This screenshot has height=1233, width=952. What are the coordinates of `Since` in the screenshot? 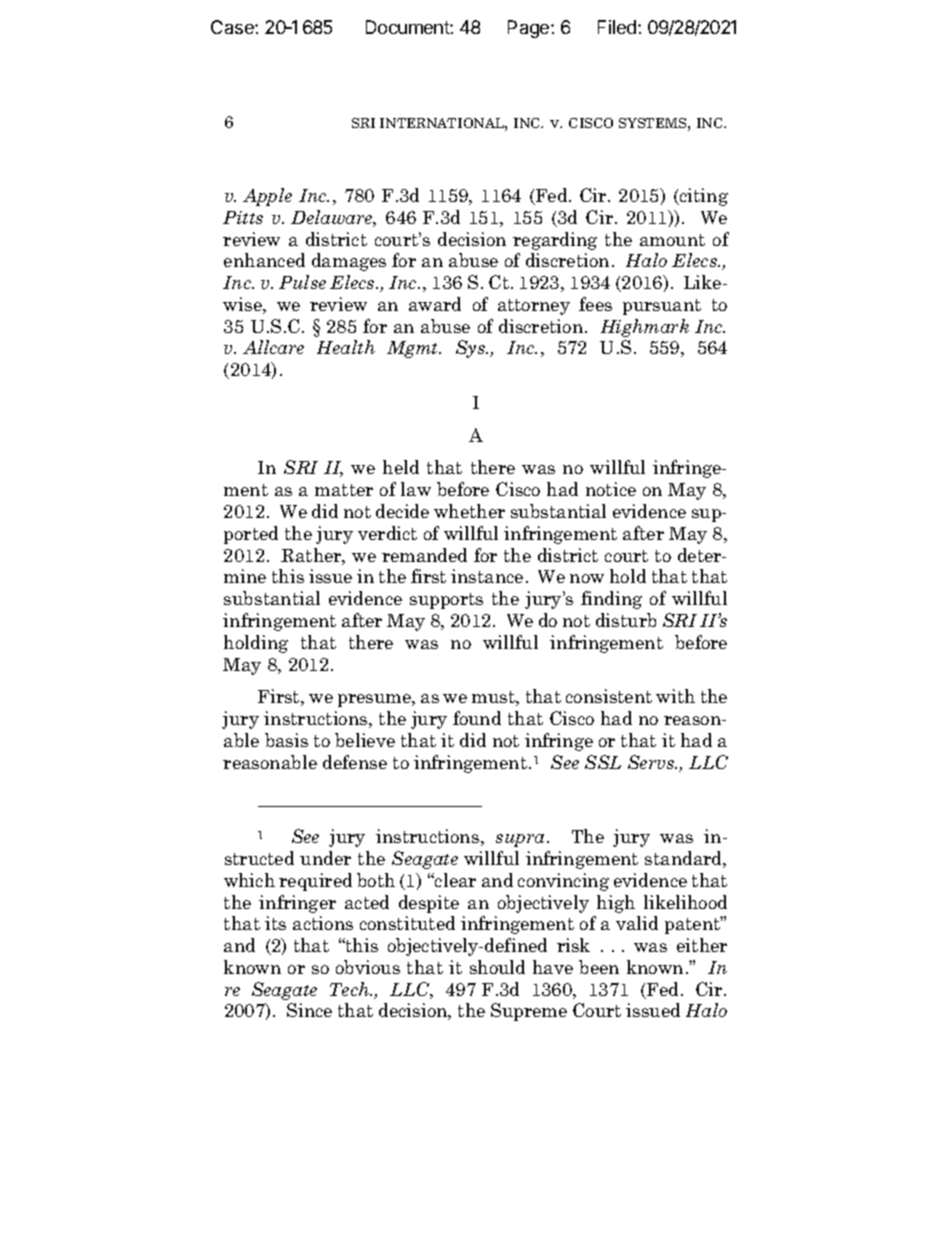 It's located at (309, 1010).
